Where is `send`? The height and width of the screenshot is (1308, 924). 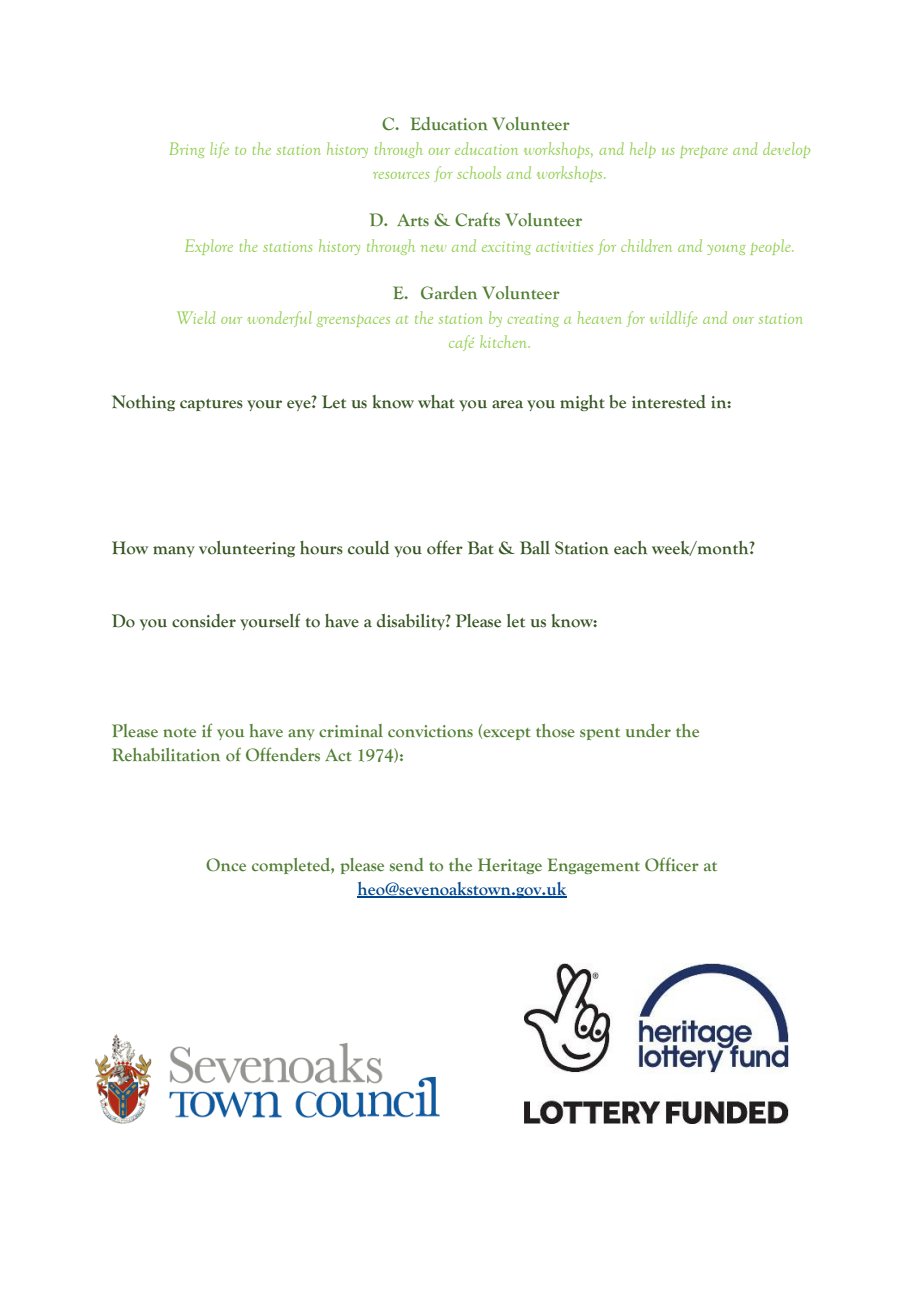 send is located at coordinates (407, 865).
